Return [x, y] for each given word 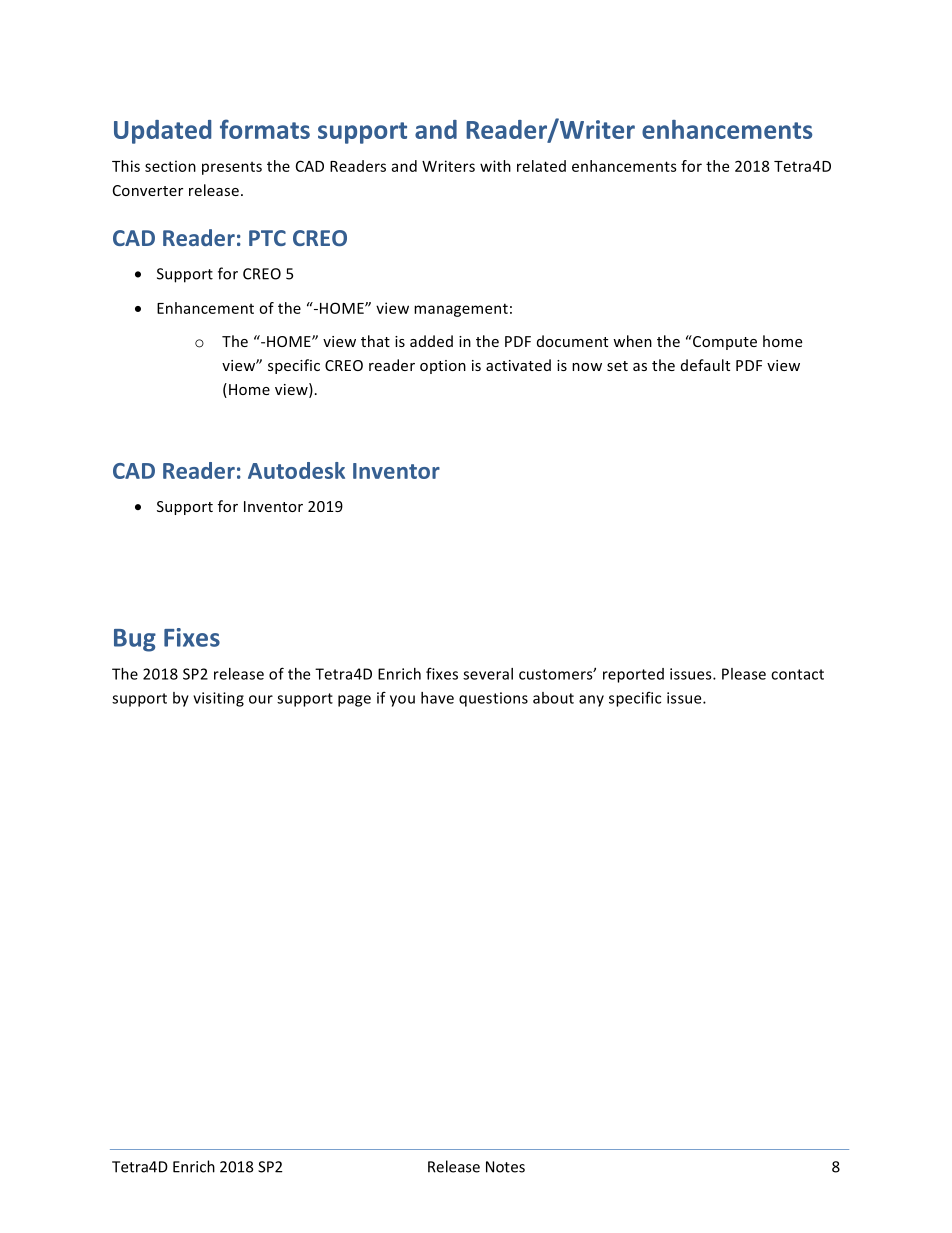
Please [744, 674]
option [443, 367]
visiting [218, 699]
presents [232, 168]
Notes [505, 1167]
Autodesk [296, 470]
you [402, 701]
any [591, 701]
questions [493, 699]
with [495, 166]
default [705, 365]
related [541, 166]
